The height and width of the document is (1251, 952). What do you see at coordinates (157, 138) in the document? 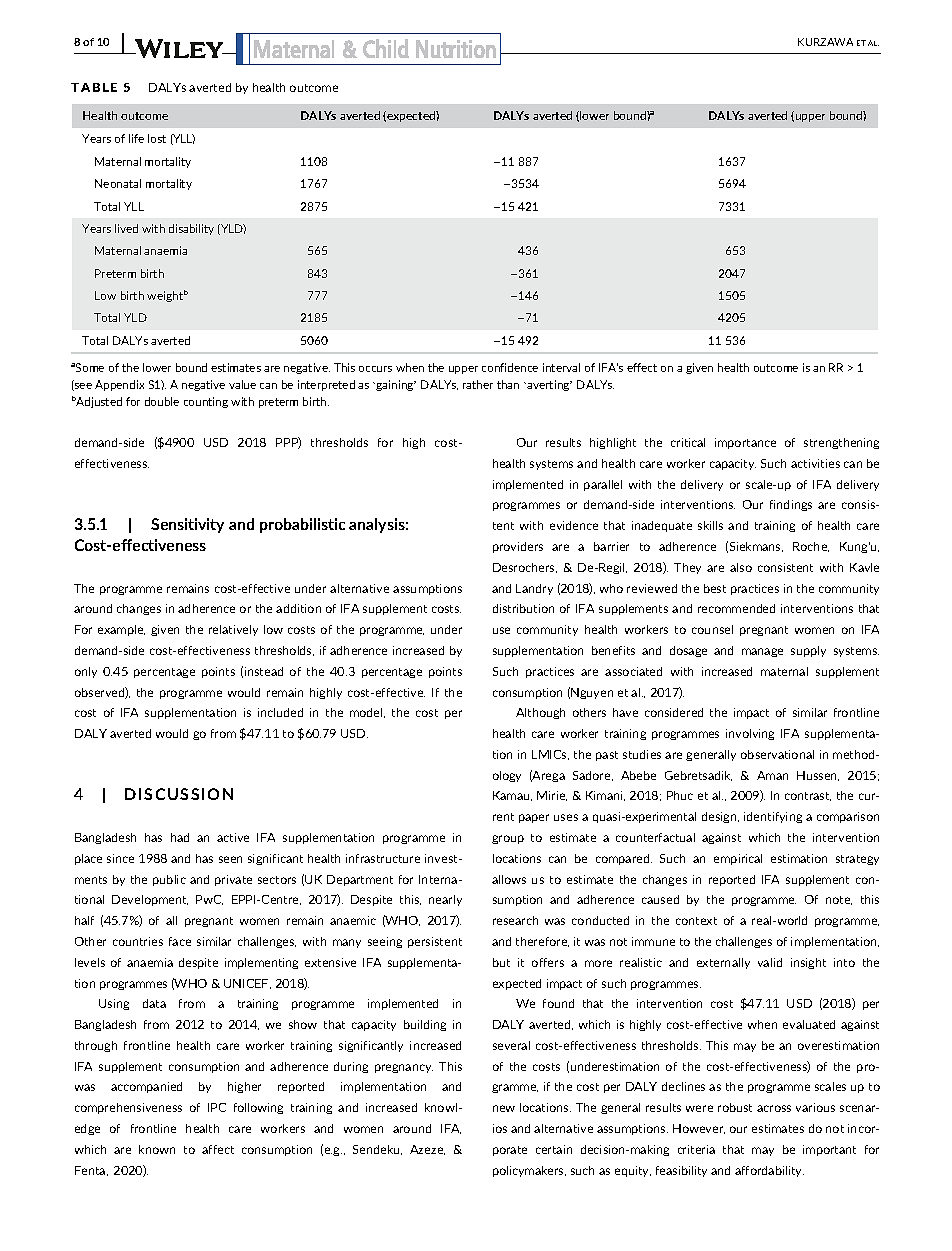
I see `lost` at bounding box center [157, 138].
